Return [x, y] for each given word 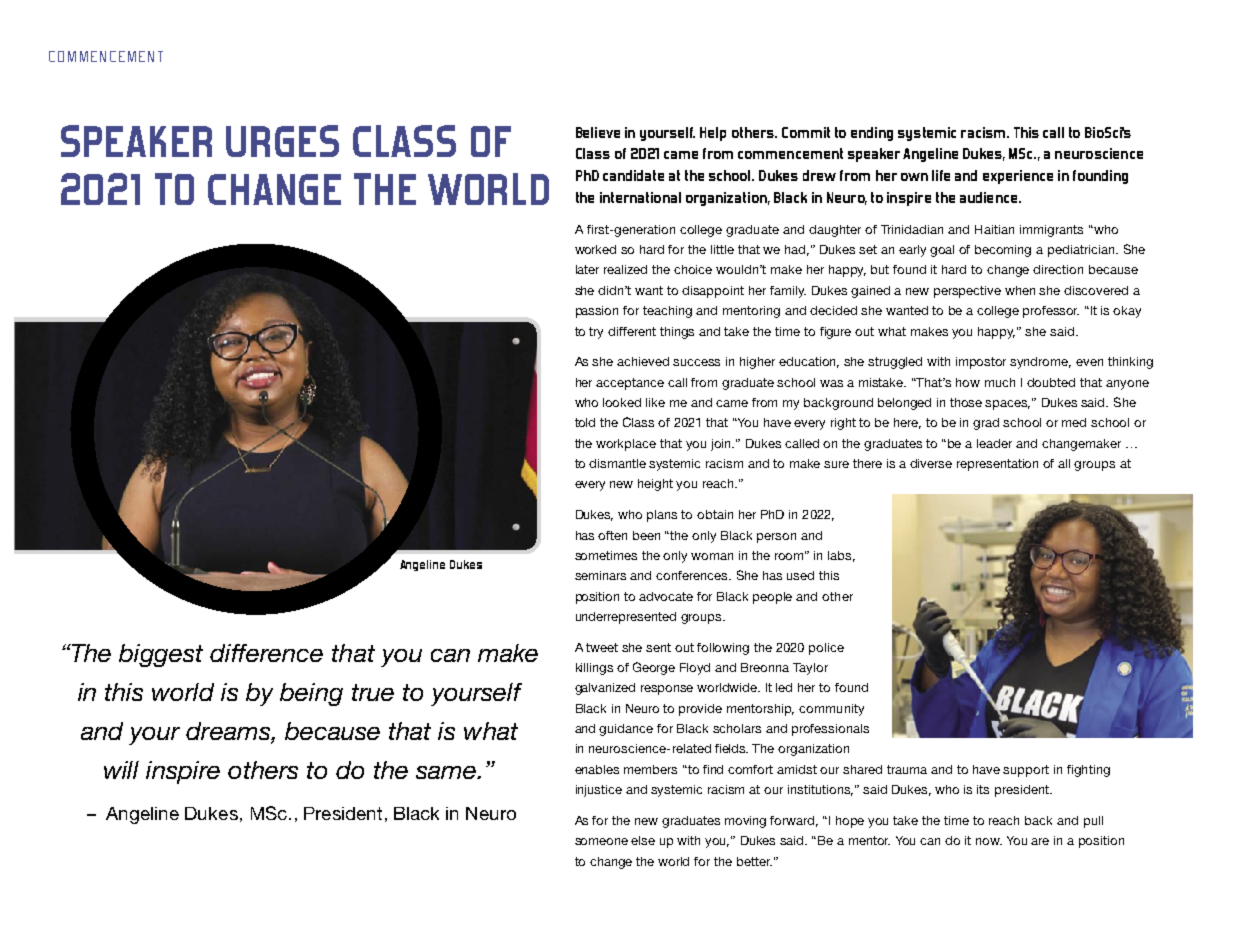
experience [1018, 177]
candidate [633, 175]
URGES [282, 141]
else [643, 840]
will [121, 770]
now [989, 841]
